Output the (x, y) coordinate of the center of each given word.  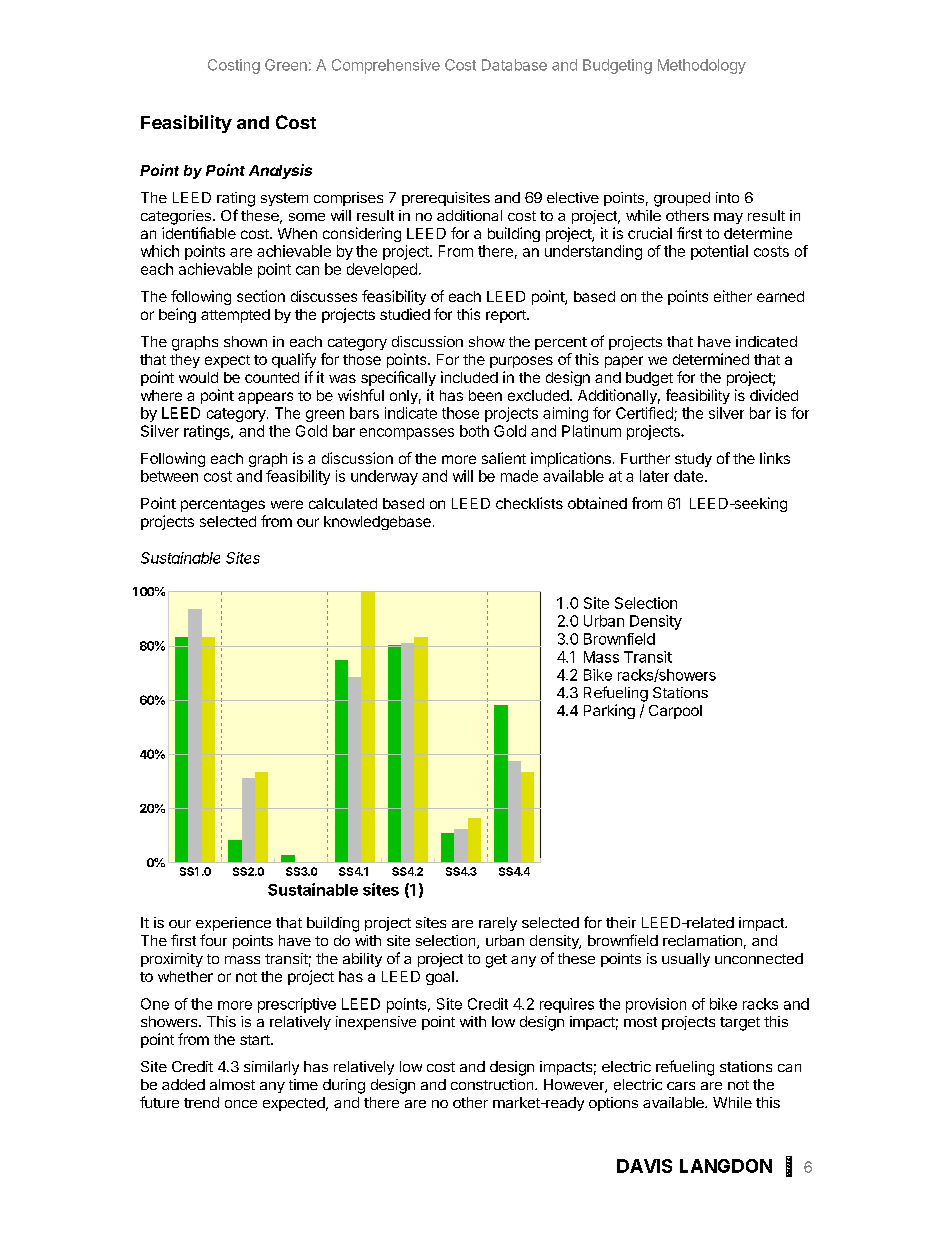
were (287, 504)
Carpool (675, 712)
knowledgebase (377, 523)
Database (514, 65)
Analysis (280, 171)
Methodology (702, 66)
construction (493, 1084)
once (241, 1104)
